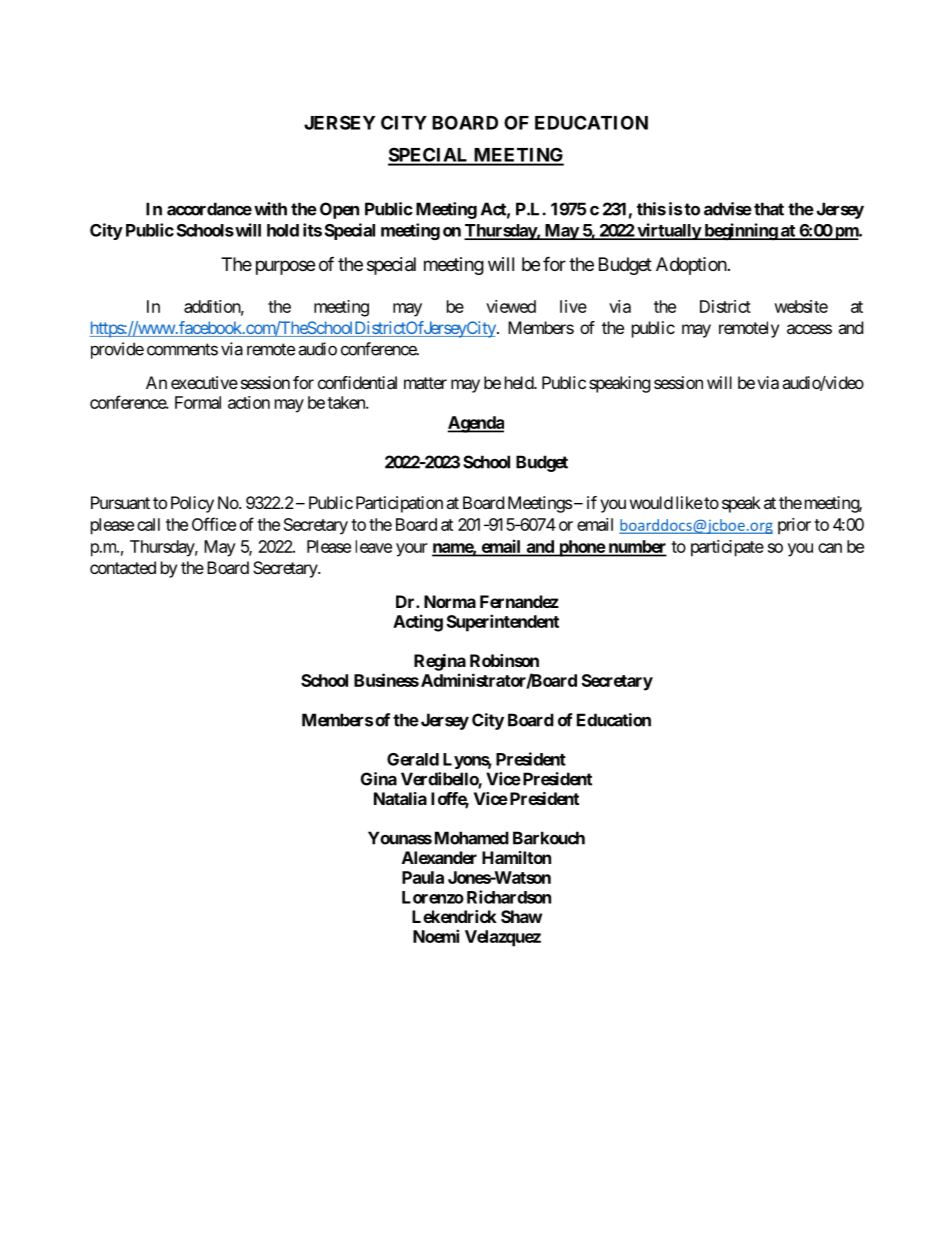 Image resolution: width=952 pixels, height=1233 pixels. What do you see at coordinates (740, 232) in the screenshot?
I see `beginning` at bounding box center [740, 232].
